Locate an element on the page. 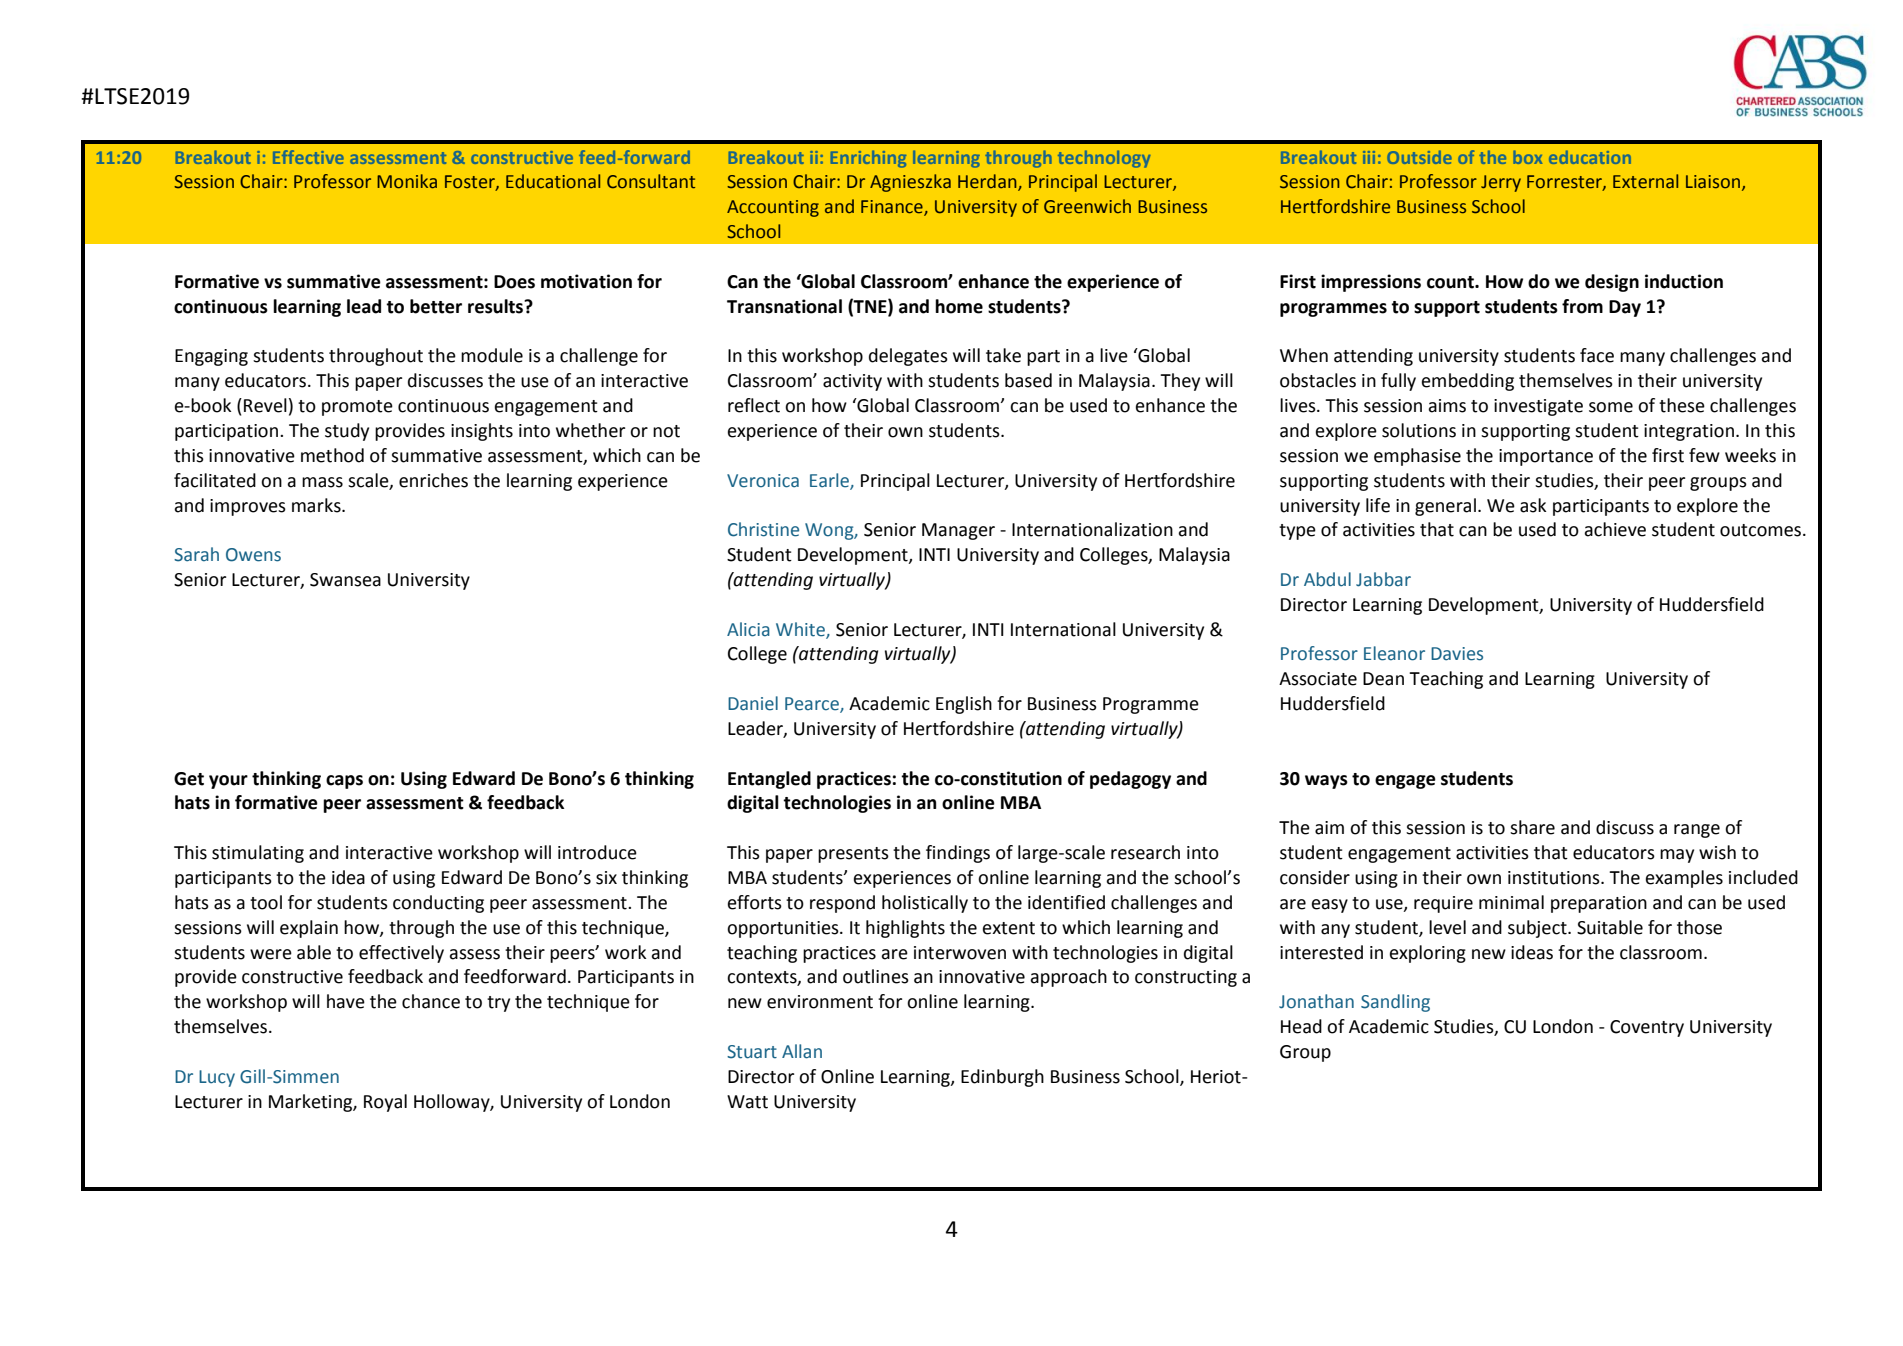 This image has height=1346, width=1903. Agnieszka is located at coordinates (910, 183).
